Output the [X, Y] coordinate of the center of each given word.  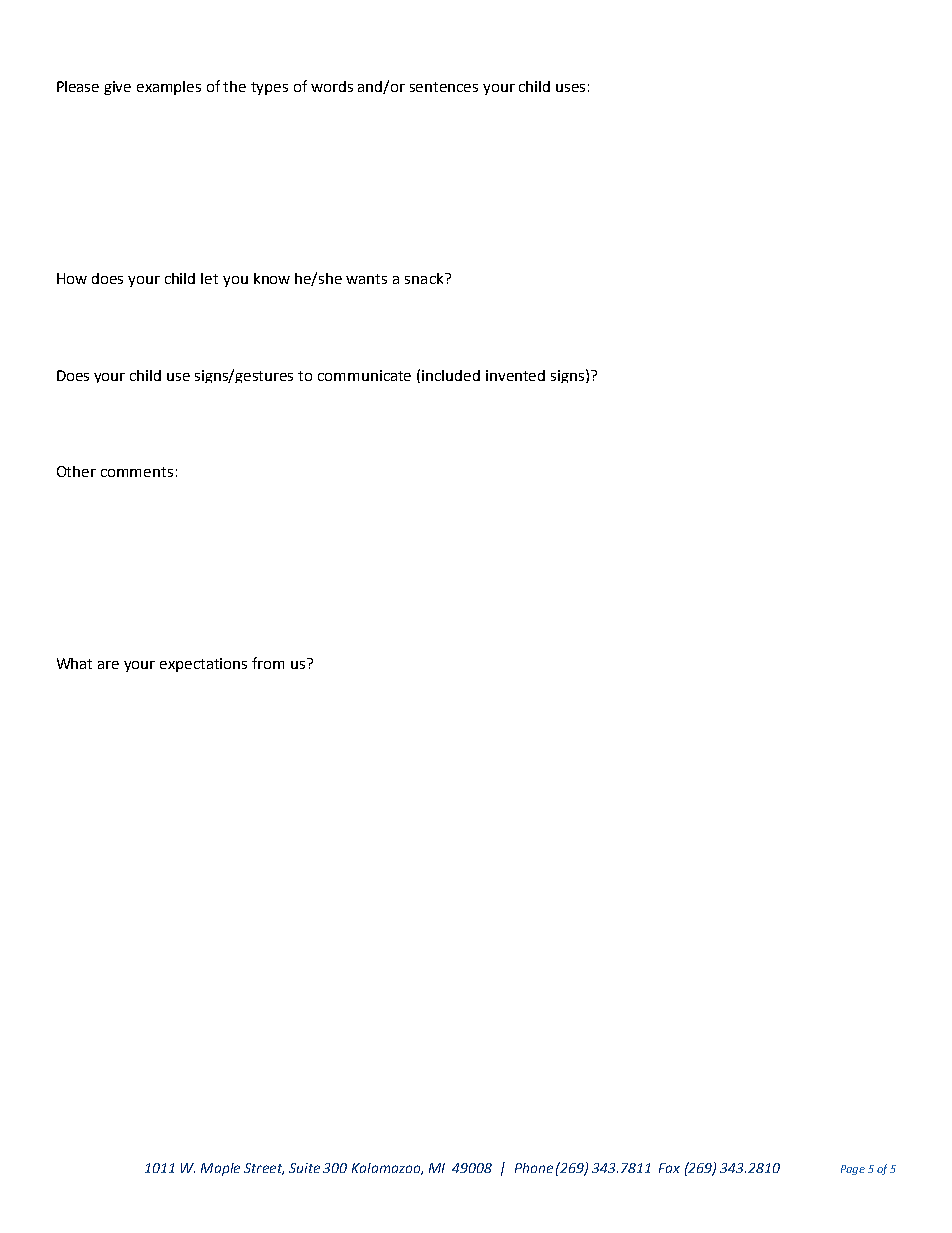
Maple [220, 1169]
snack [425, 278]
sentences [444, 87]
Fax [669, 1168]
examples [169, 88]
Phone [534, 1168]
